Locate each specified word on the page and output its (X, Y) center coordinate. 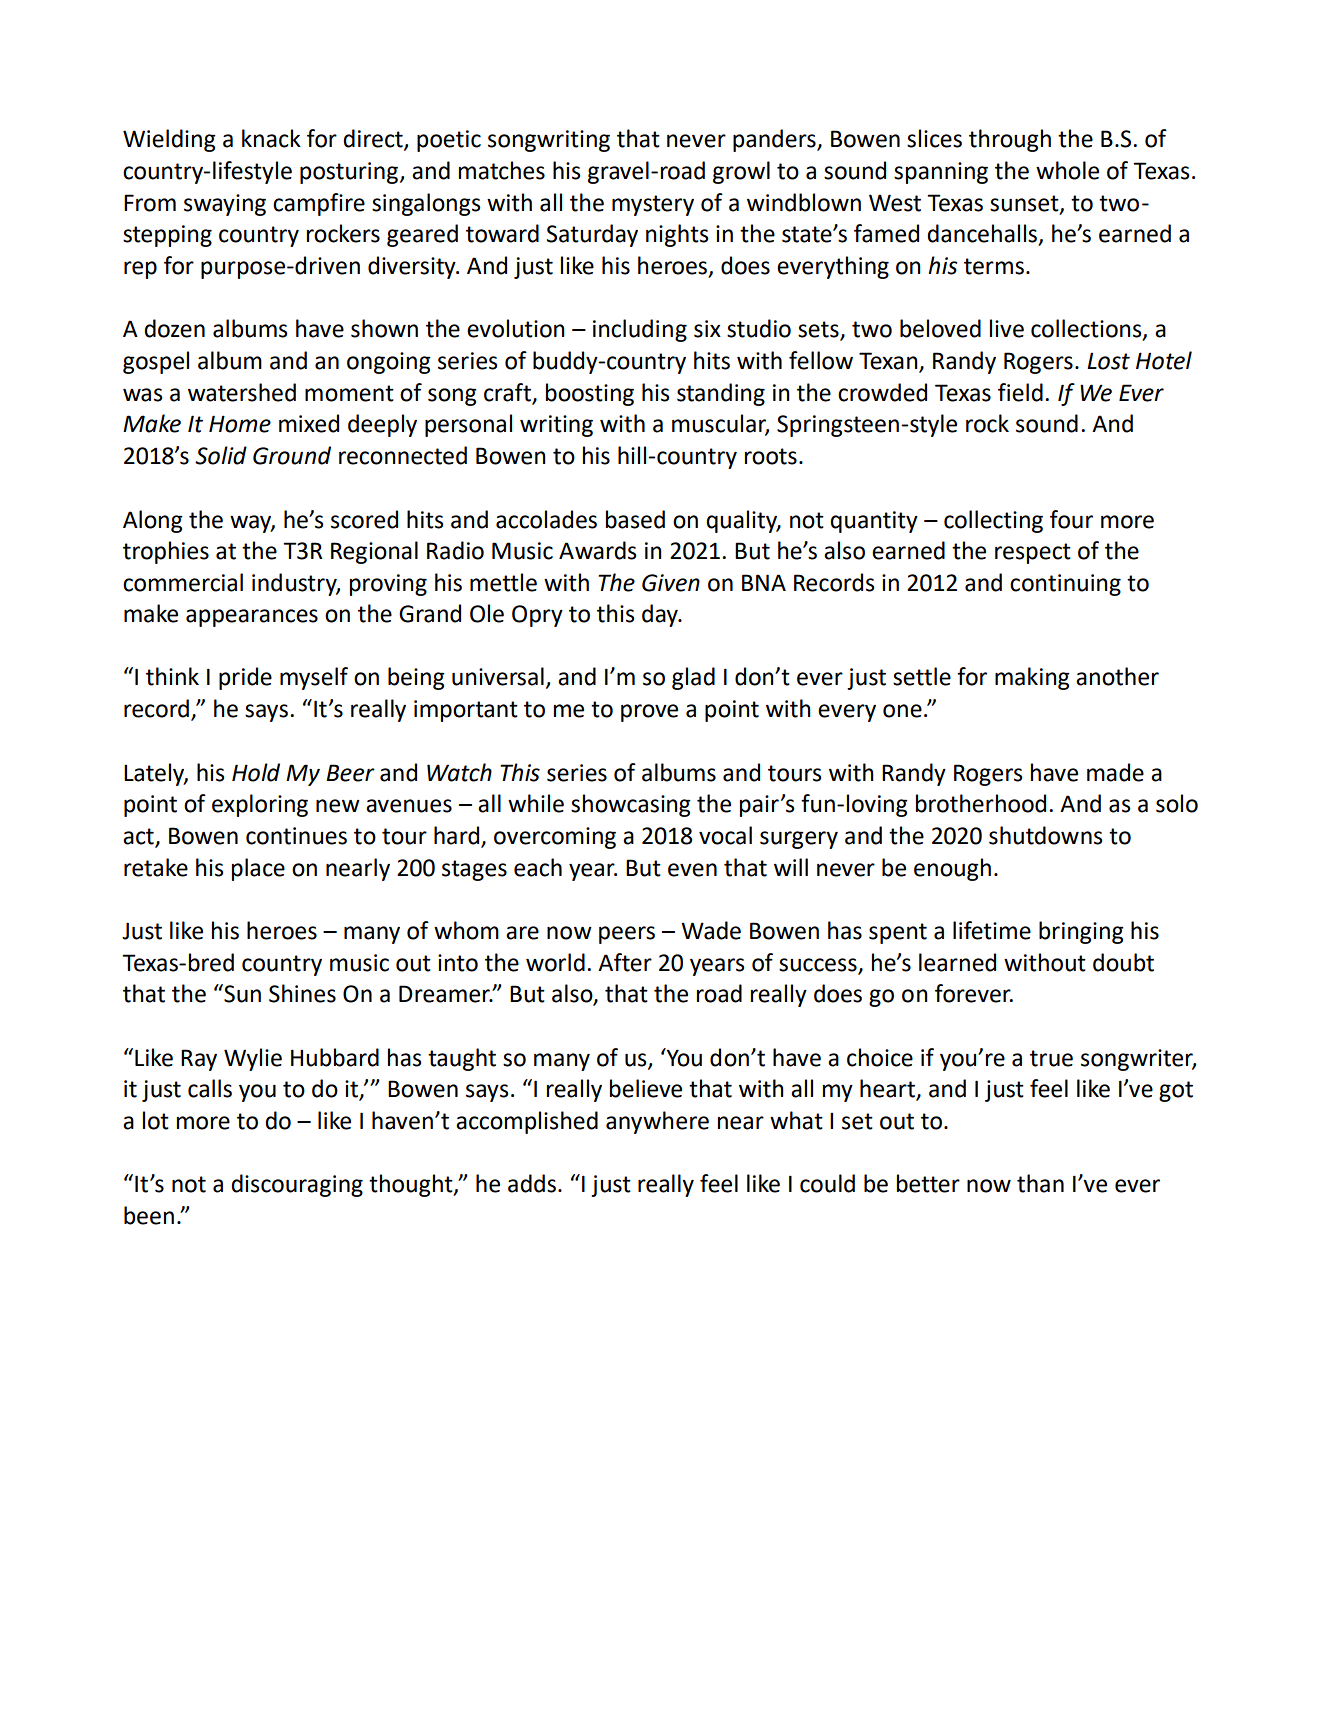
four (1071, 519)
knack (271, 138)
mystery (653, 205)
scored (364, 519)
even (692, 870)
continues (296, 836)
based (635, 519)
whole (1067, 170)
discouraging (297, 1185)
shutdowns (1045, 835)
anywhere (657, 1122)
